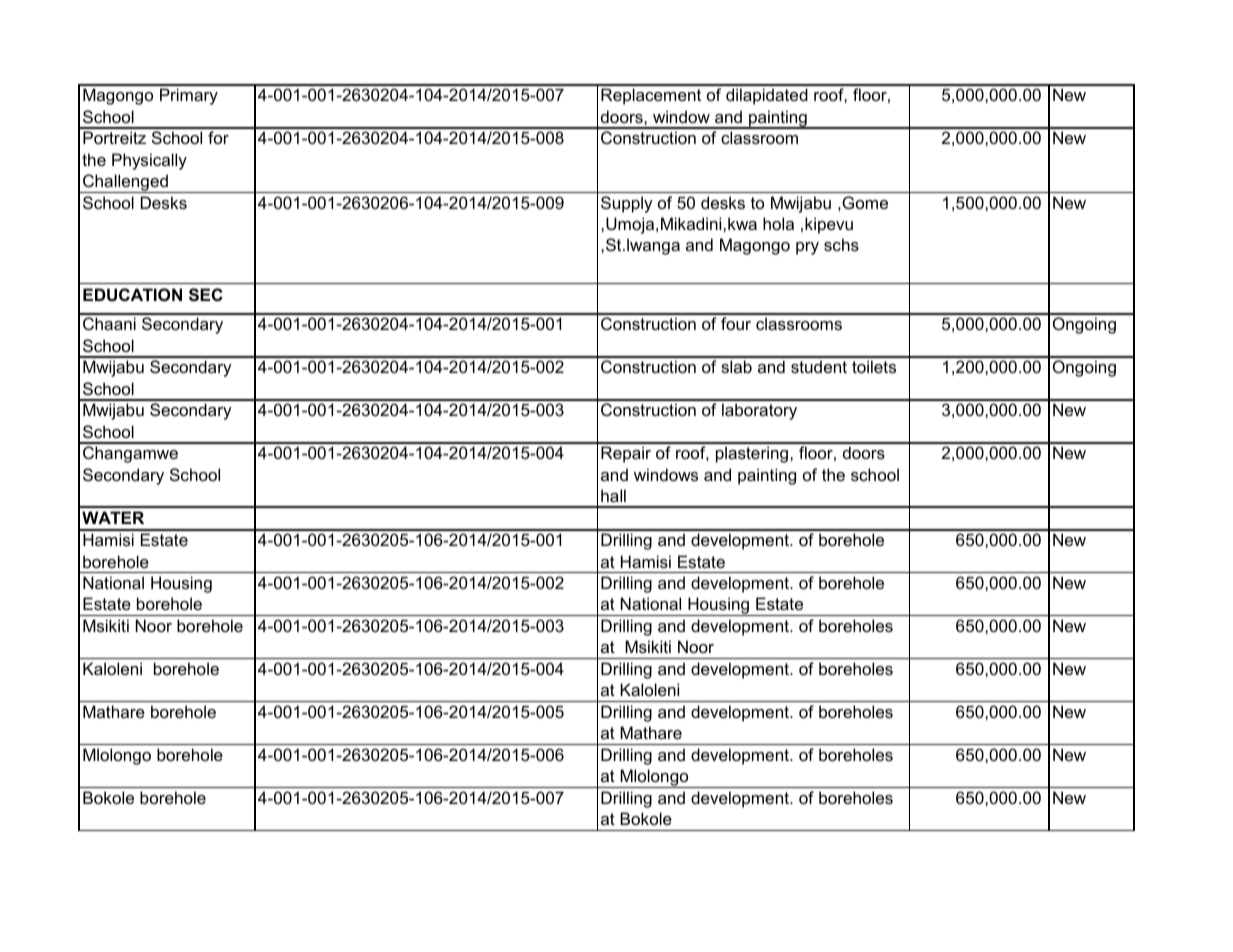 This screenshot has width=1233, height=952. Describe the element at coordinates (759, 411) in the screenshot. I see `laboratory` at that location.
